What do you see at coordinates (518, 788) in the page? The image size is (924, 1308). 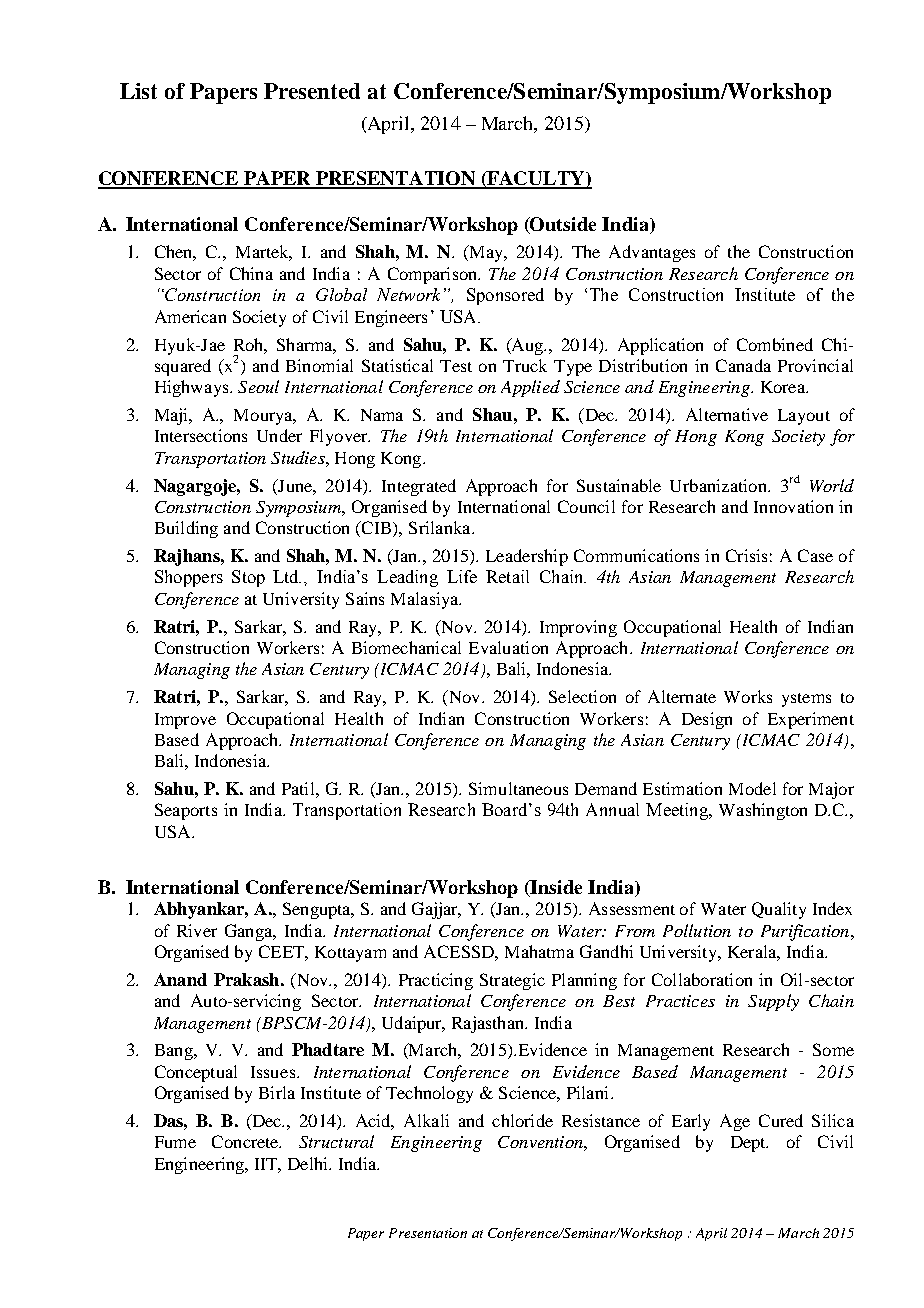 I see `Simultaneous` at bounding box center [518, 788].
